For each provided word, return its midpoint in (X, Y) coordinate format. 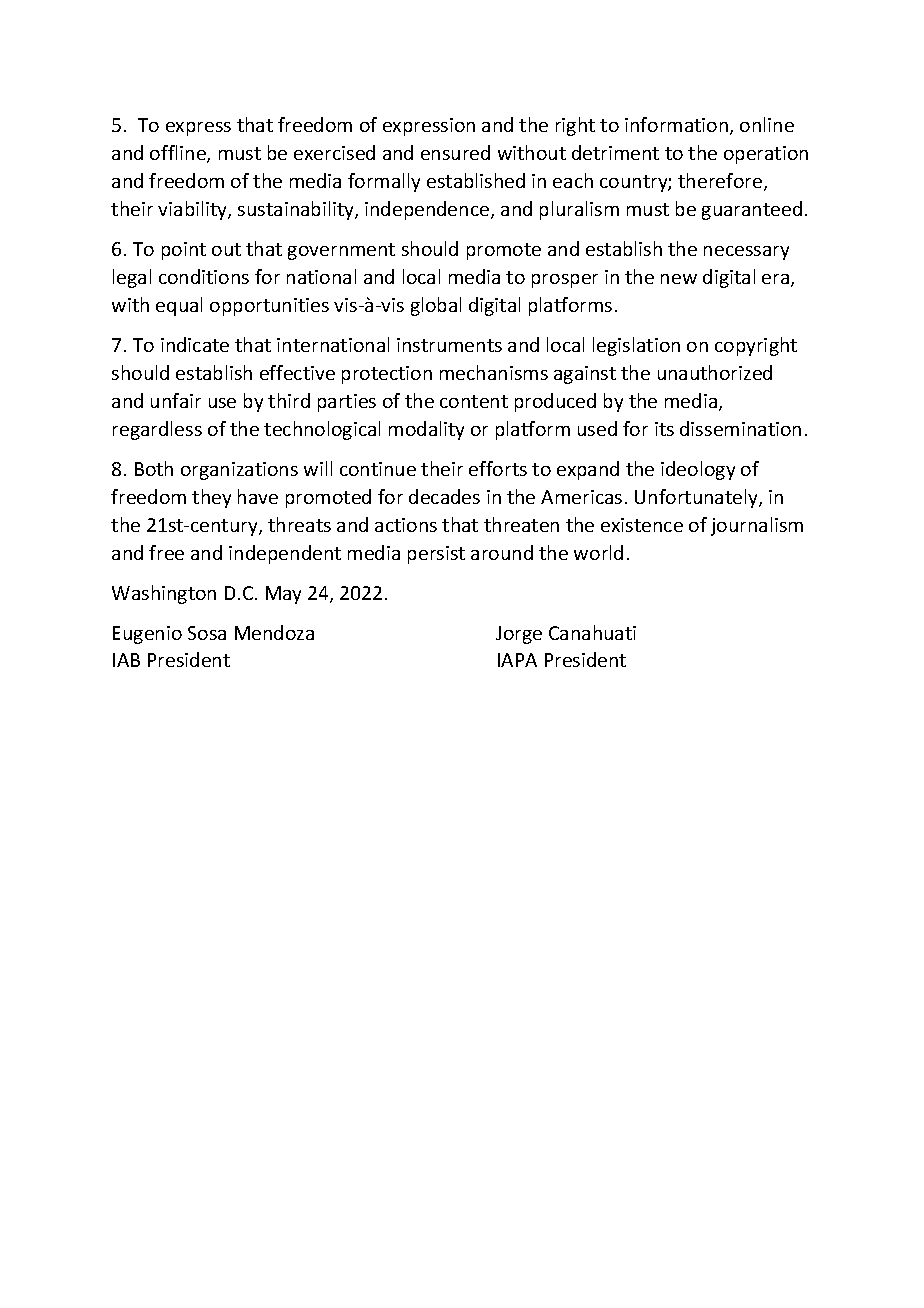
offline (179, 154)
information (678, 126)
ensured (455, 152)
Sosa (207, 633)
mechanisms (494, 372)
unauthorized (715, 372)
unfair (176, 400)
